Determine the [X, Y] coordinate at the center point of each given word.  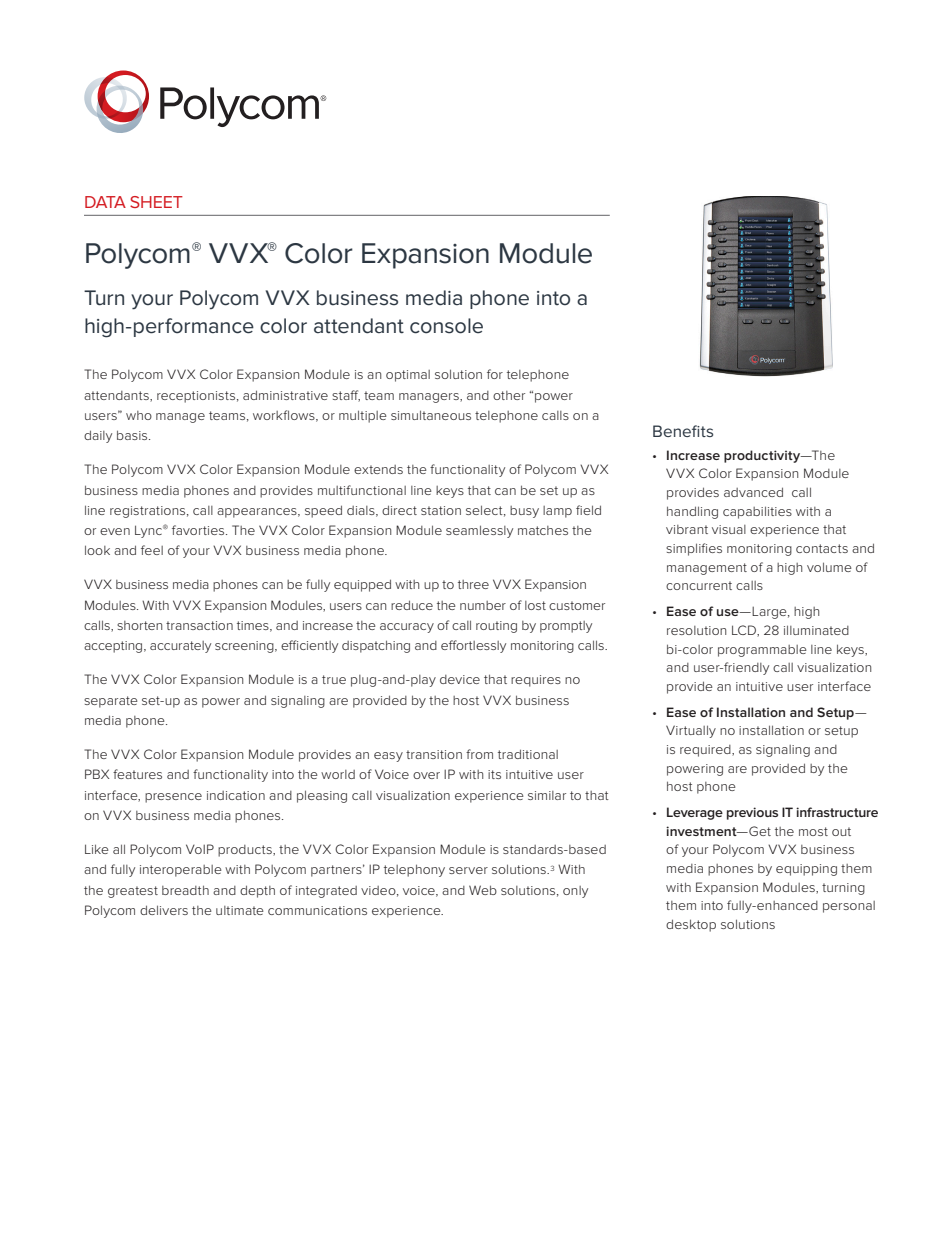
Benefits [683, 431]
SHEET [156, 202]
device [460, 679]
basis [133, 435]
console [446, 326]
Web [483, 890]
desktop [691, 925]
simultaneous [431, 415]
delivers [164, 910]
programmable [762, 651]
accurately [180, 647]
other [509, 395]
